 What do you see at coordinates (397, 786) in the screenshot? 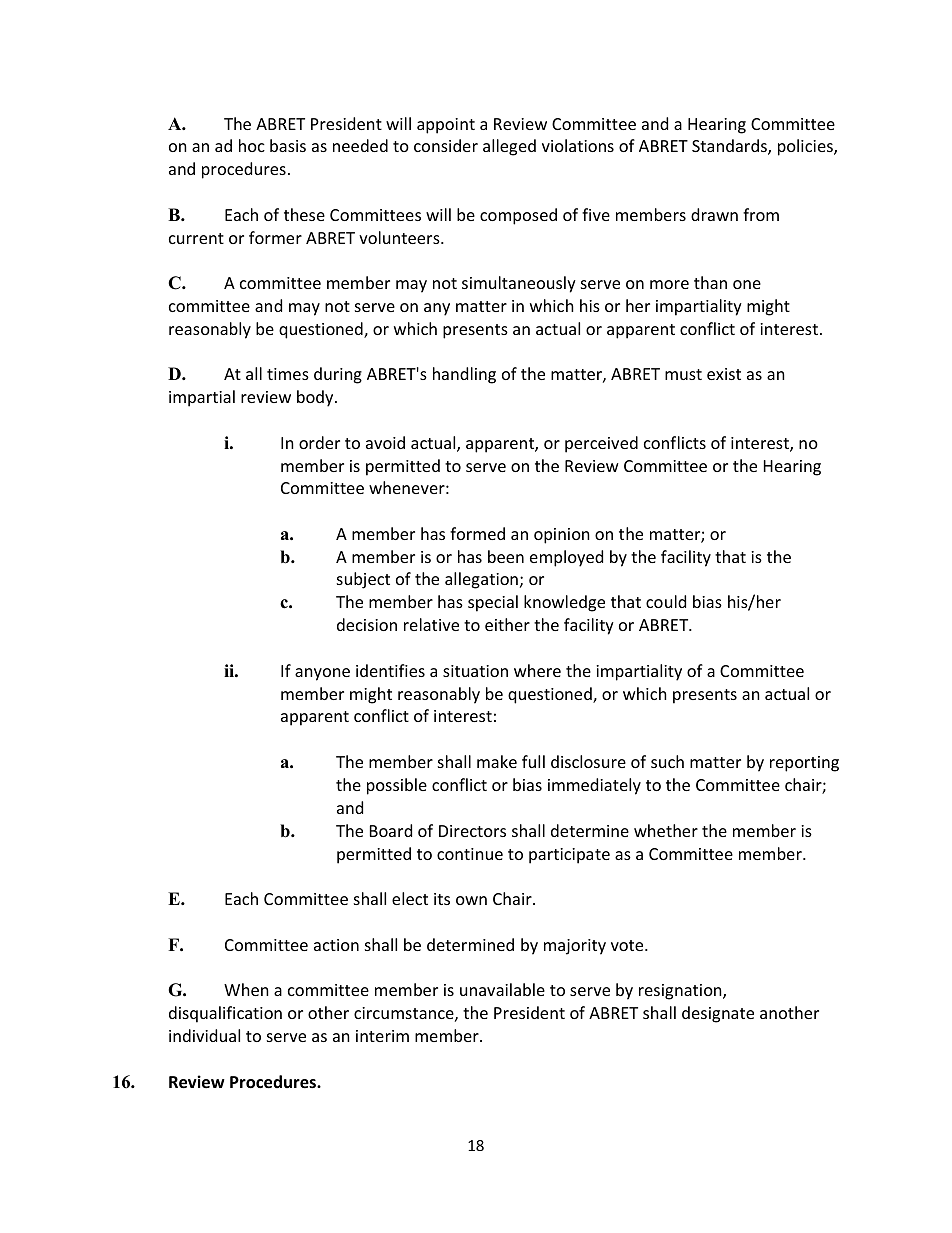
I see `possible` at bounding box center [397, 786].
